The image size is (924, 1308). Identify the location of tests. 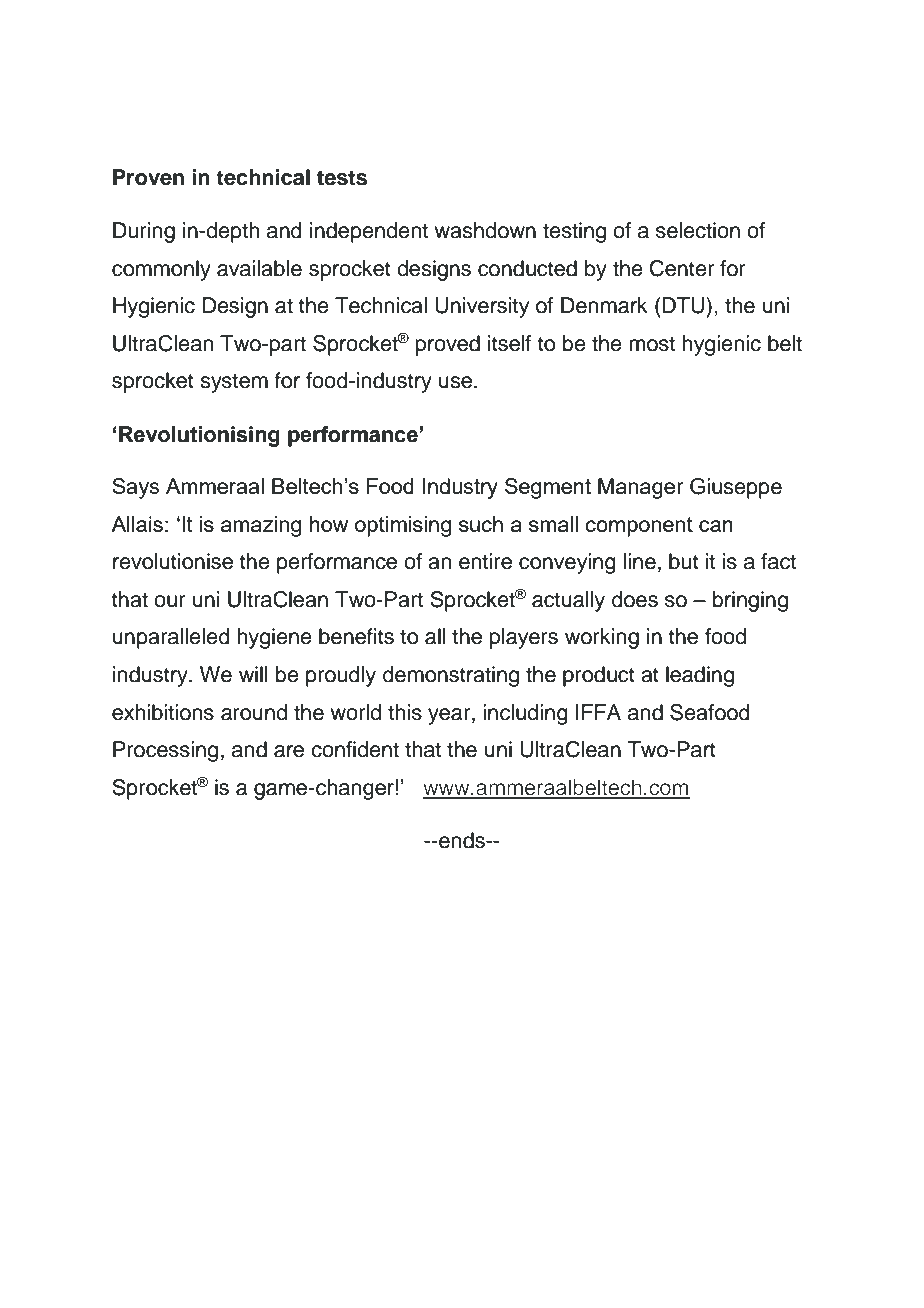
(342, 178).
